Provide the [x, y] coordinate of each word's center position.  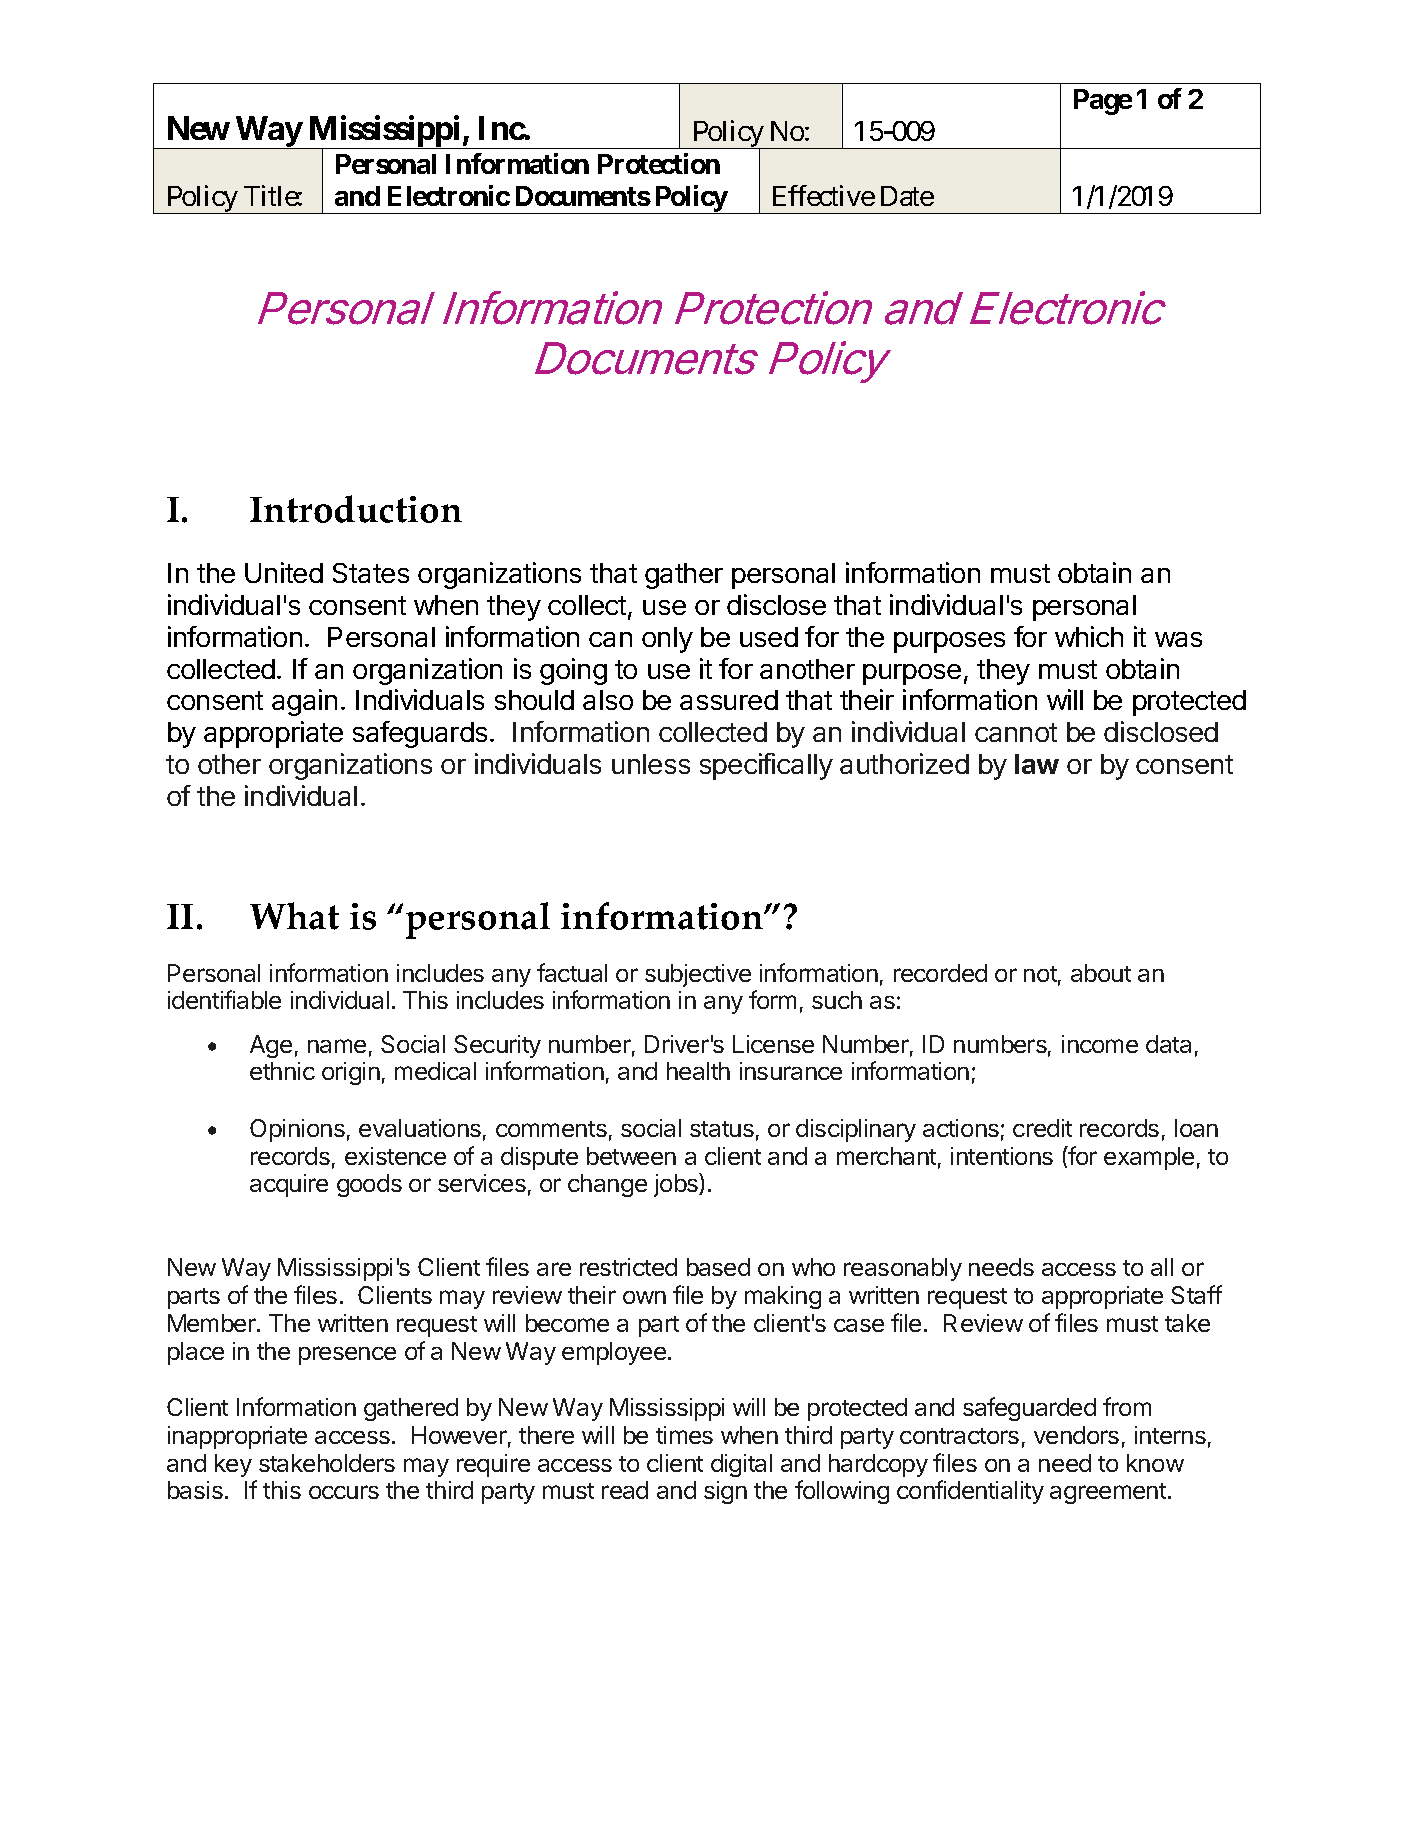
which [1089, 636]
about [1101, 973]
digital [741, 1465]
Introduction [356, 509]
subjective [698, 975]
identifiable [224, 999]
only [667, 640]
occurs [344, 1492]
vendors [1076, 1435]
